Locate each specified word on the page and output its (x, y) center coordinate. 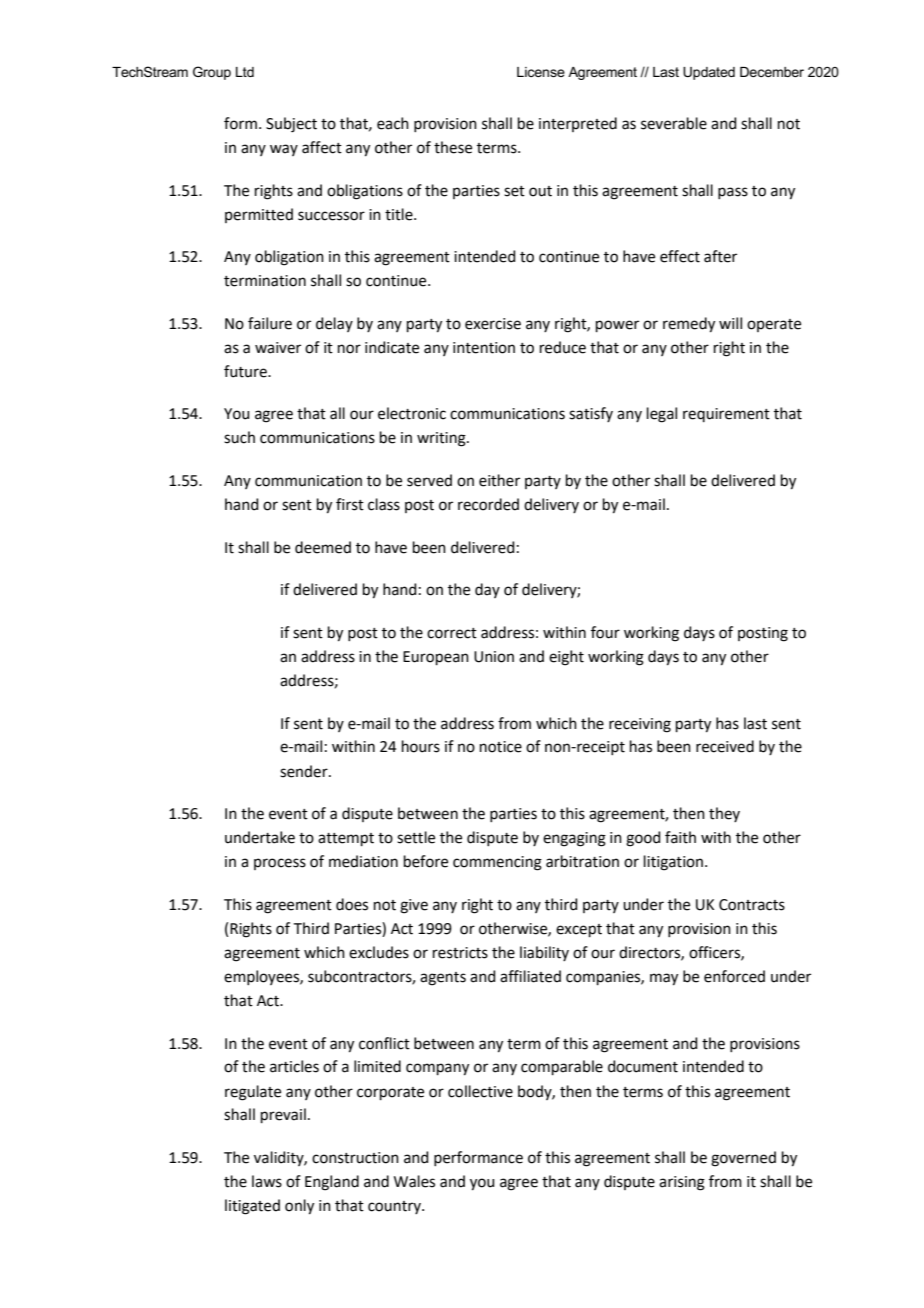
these (453, 147)
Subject (291, 125)
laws (267, 1181)
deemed (323, 547)
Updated (709, 73)
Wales (414, 1181)
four (605, 632)
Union (494, 657)
